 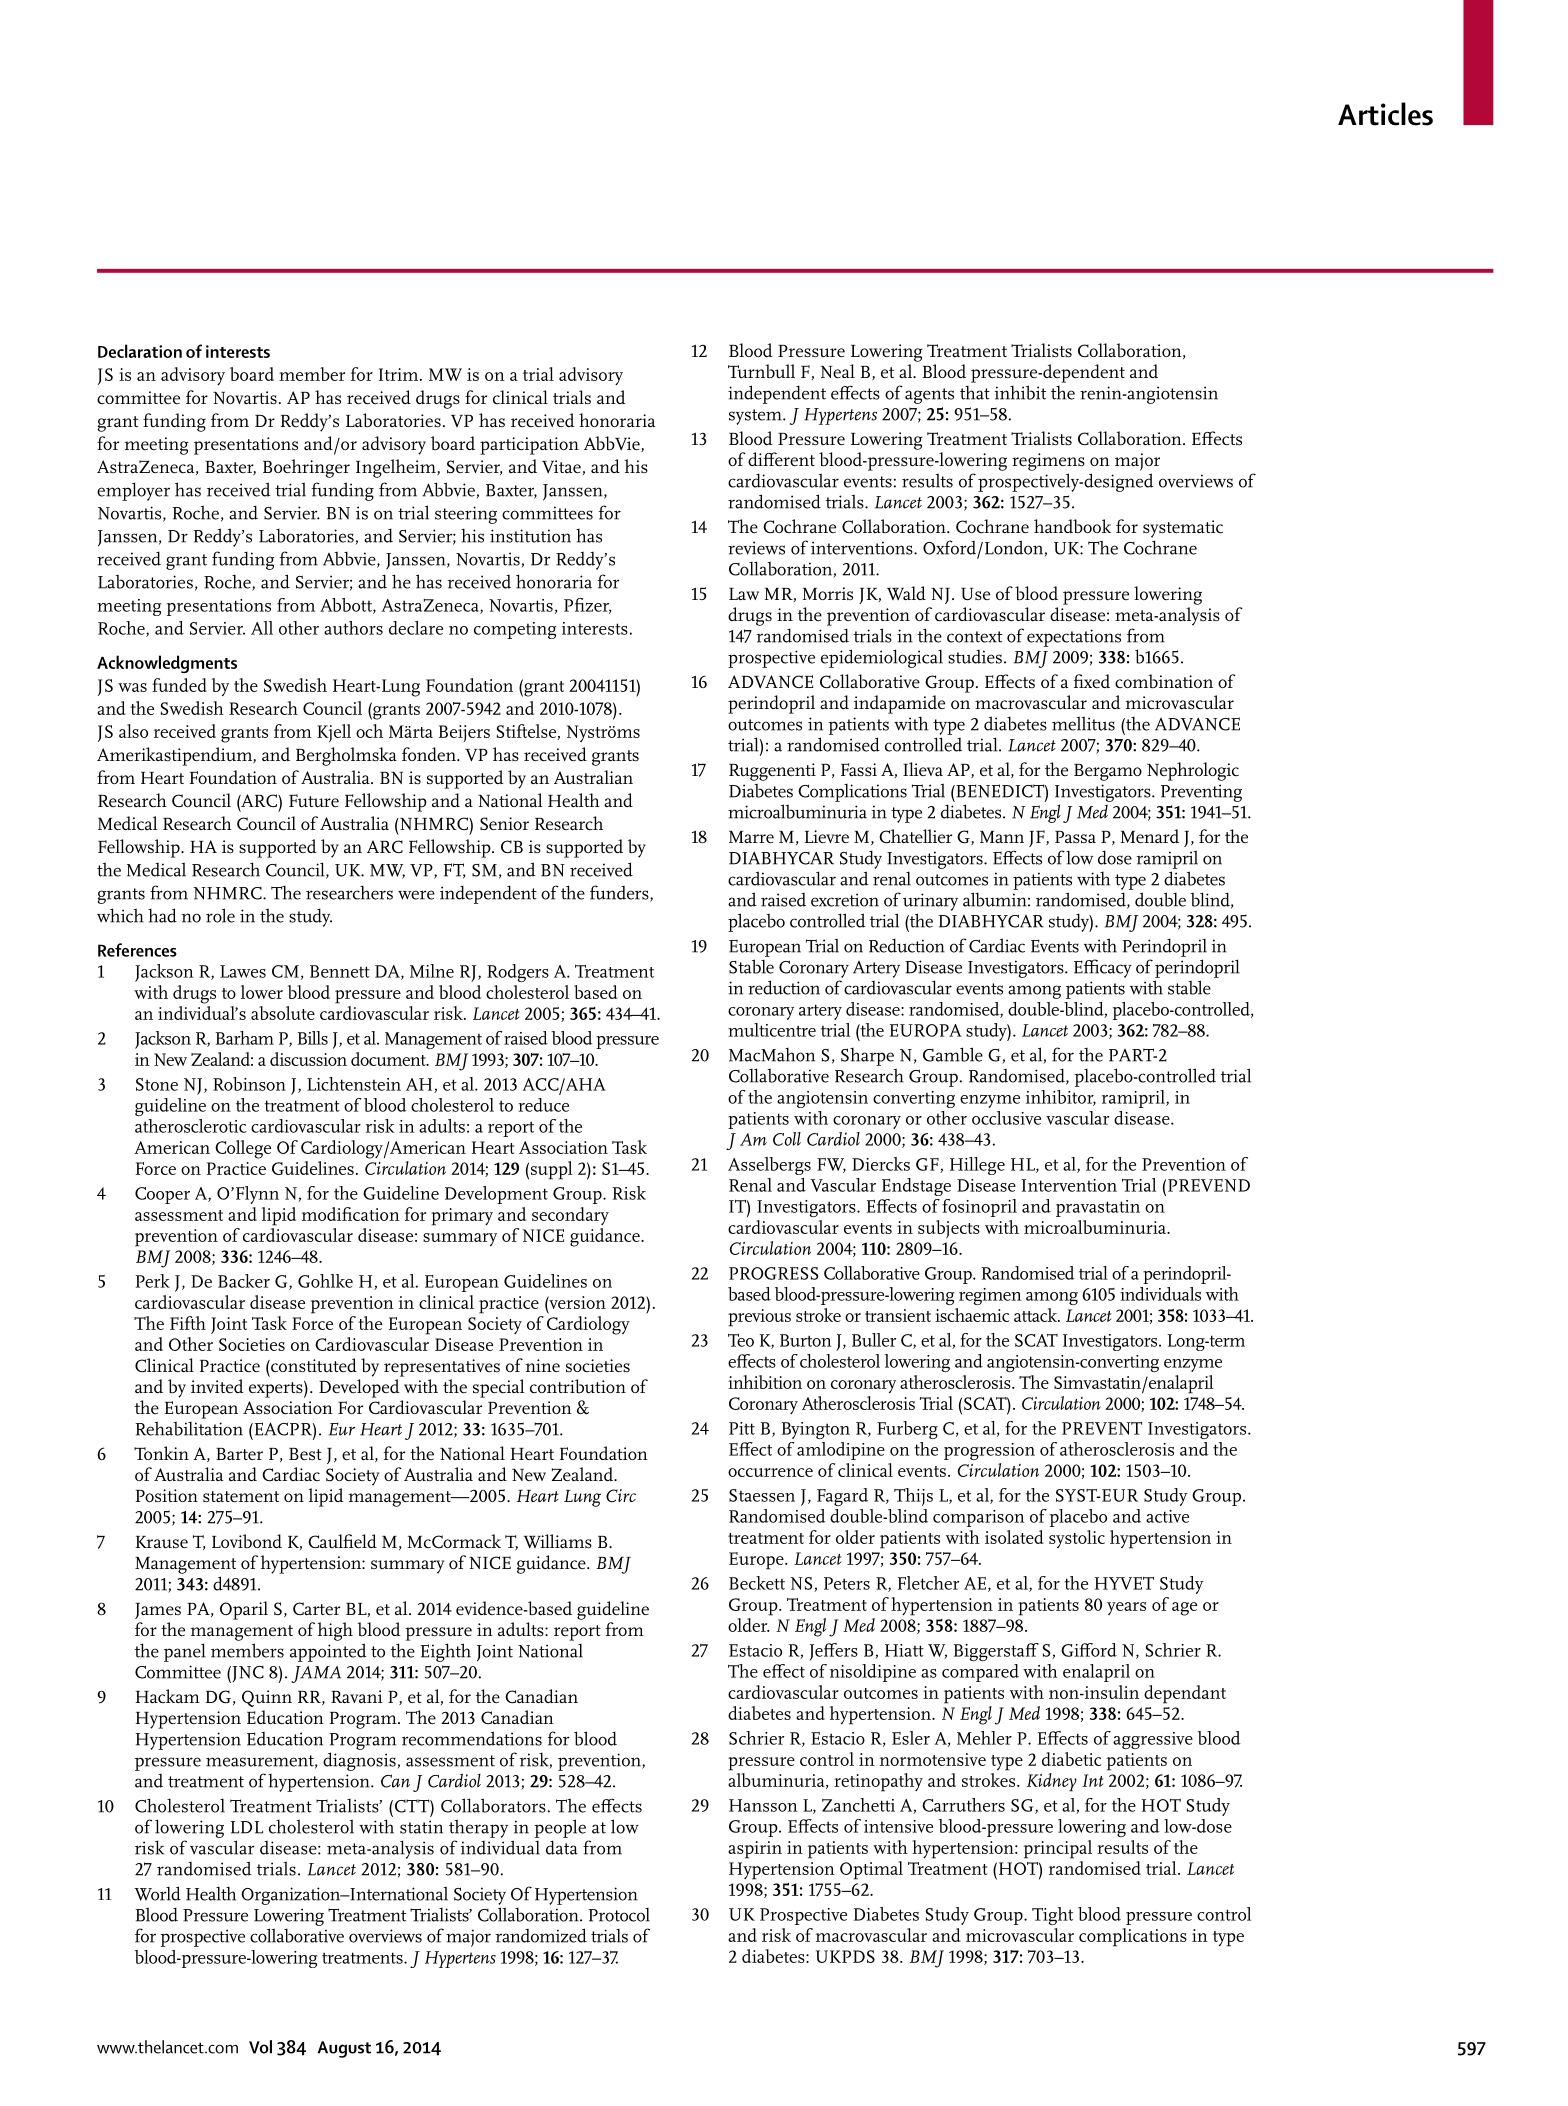 What do you see at coordinates (249, 1084) in the screenshot?
I see `Robinson` at bounding box center [249, 1084].
